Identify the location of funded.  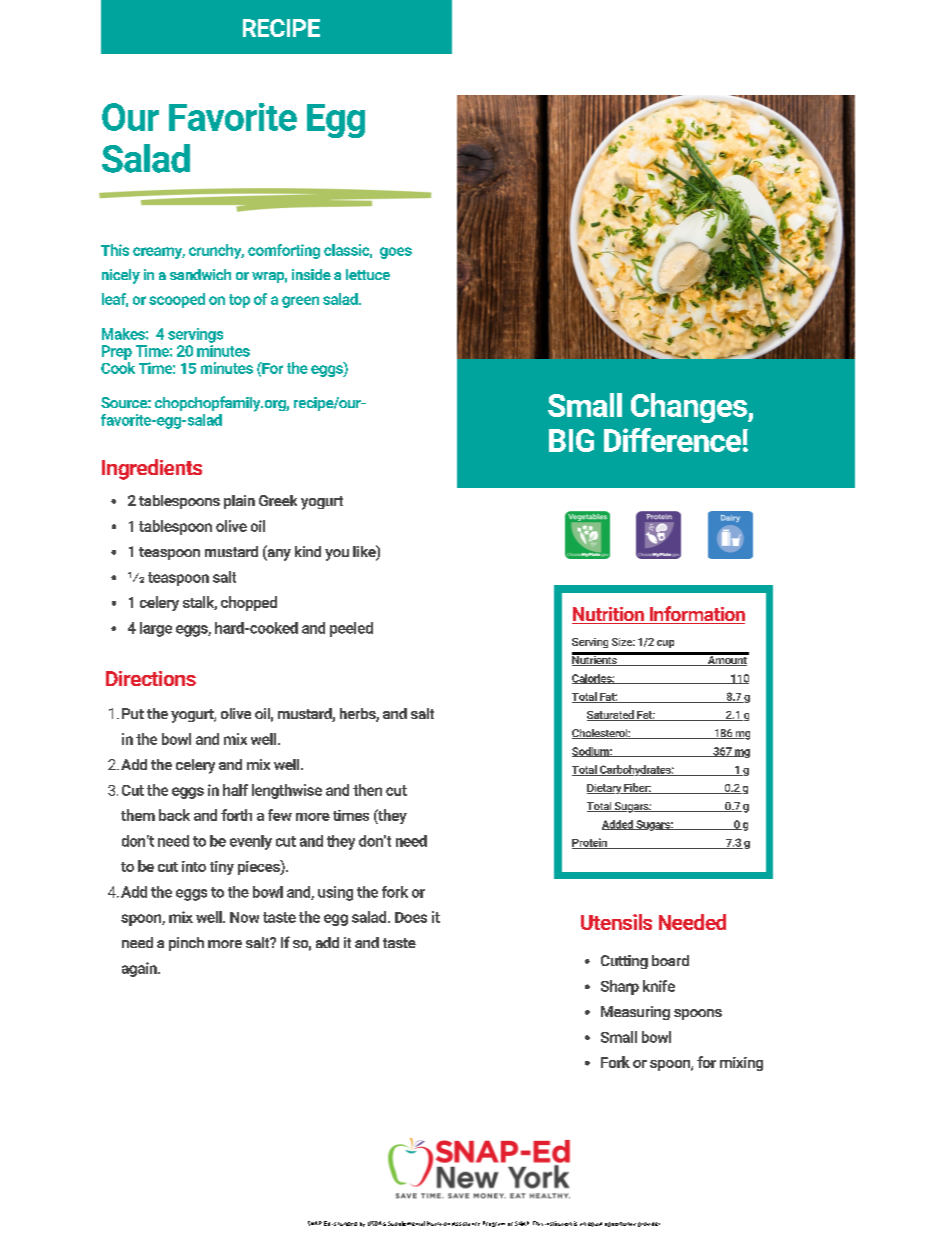
(347, 1224).
